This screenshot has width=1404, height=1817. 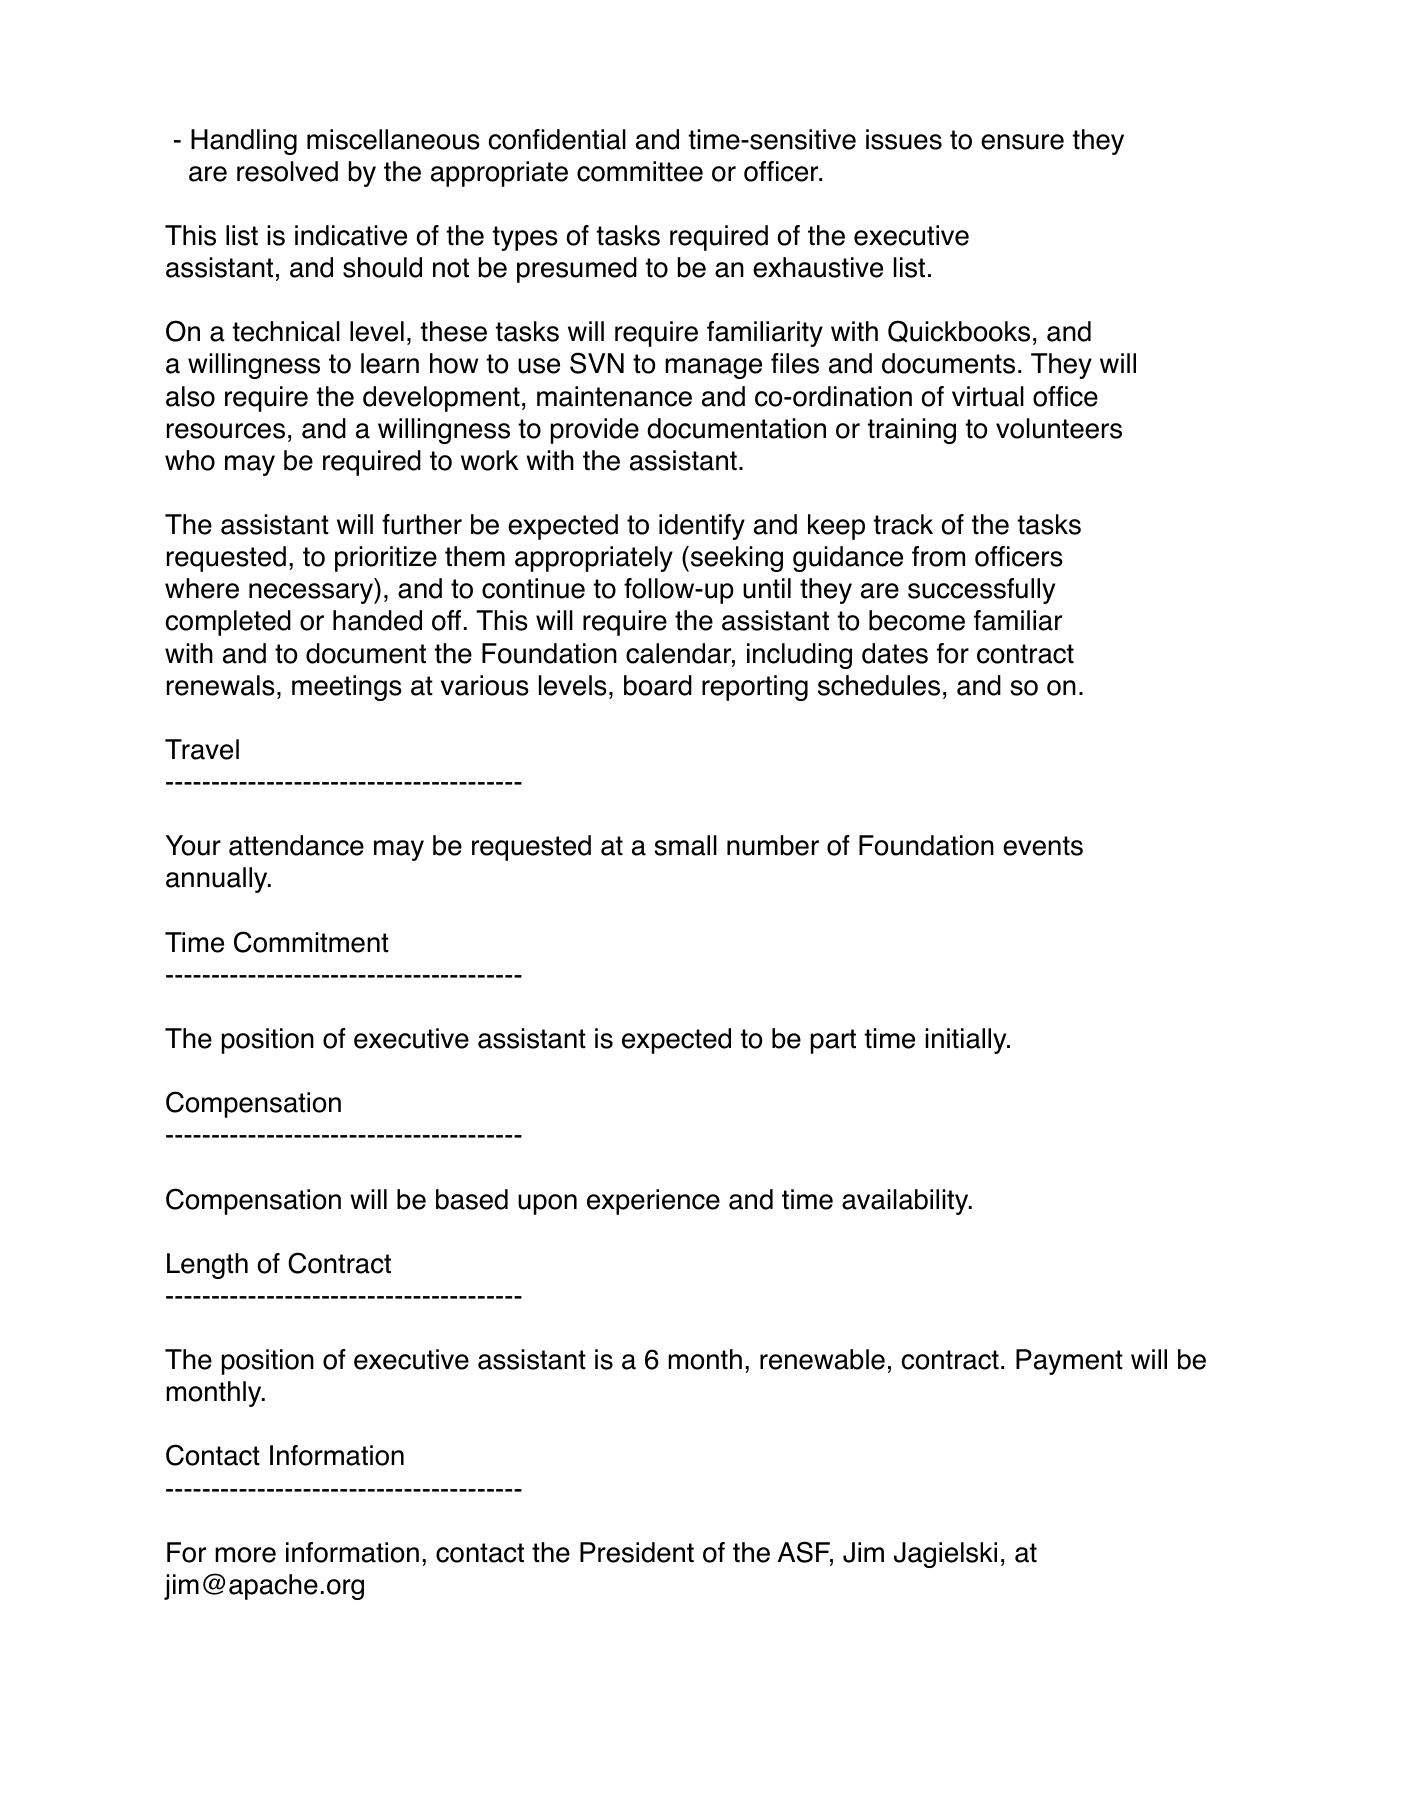 I want to click on Payment, so click(x=1069, y=1362).
